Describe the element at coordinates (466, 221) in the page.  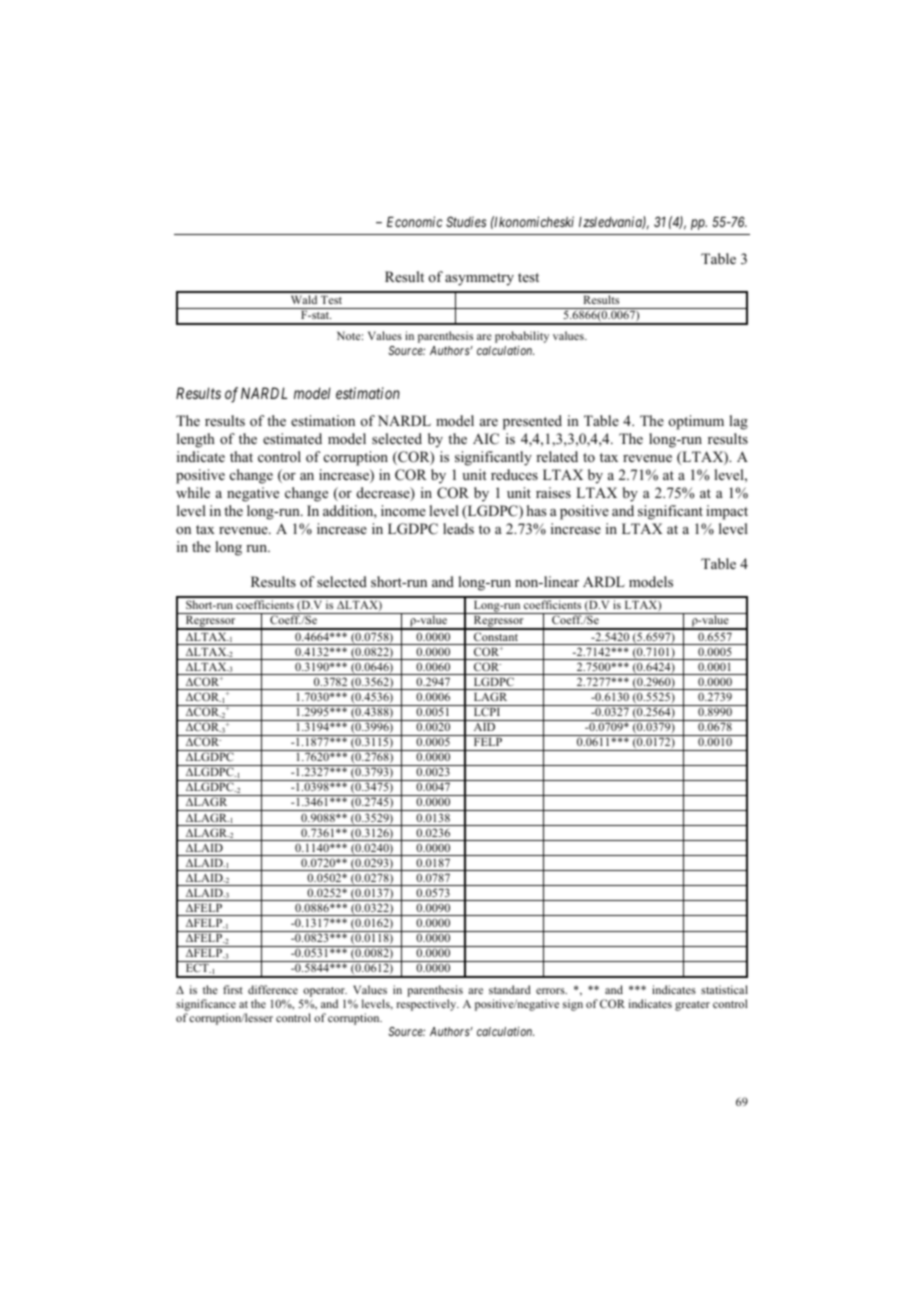
I see `Studies` at that location.
